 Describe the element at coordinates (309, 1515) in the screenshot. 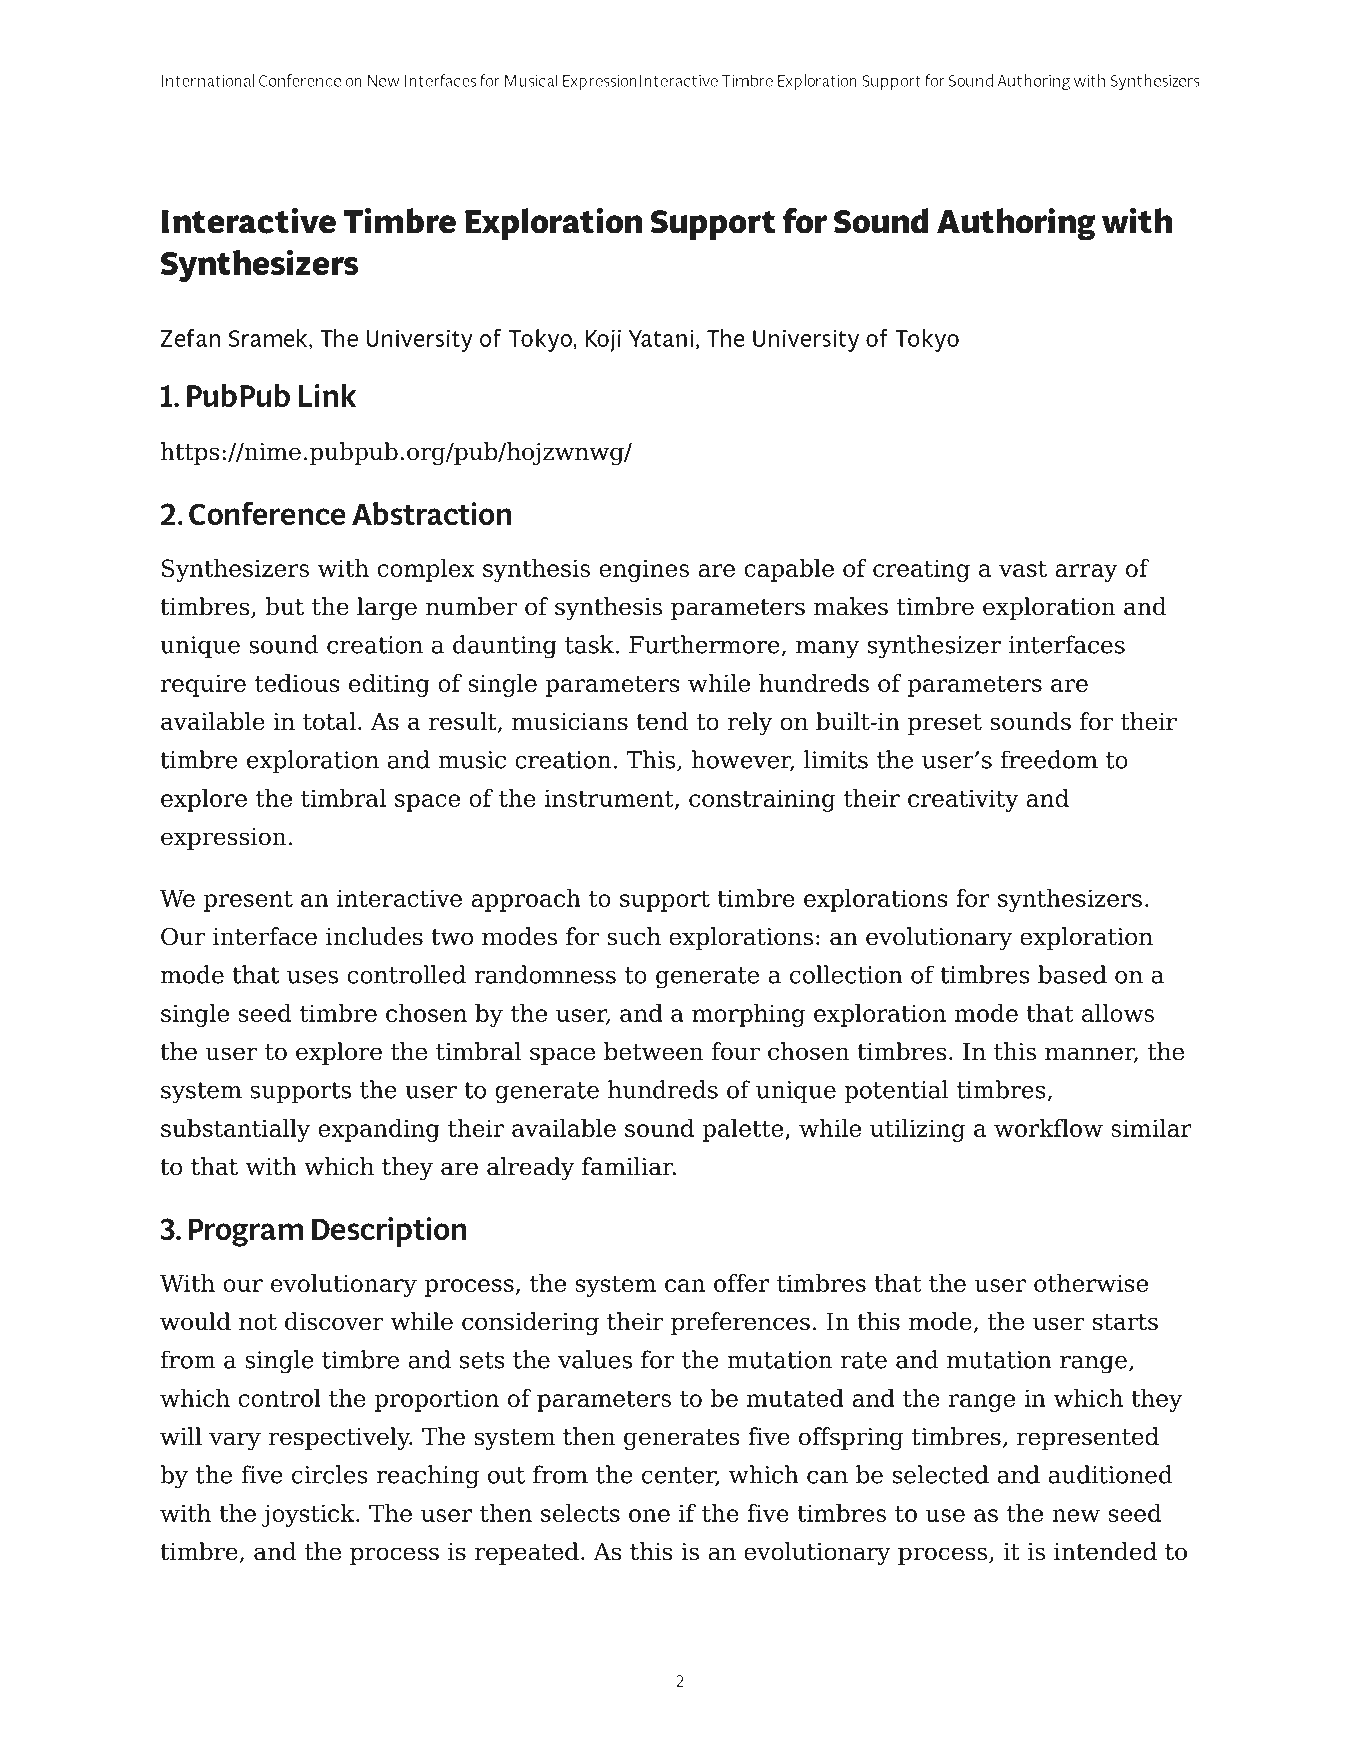

I see `joystick` at that location.
